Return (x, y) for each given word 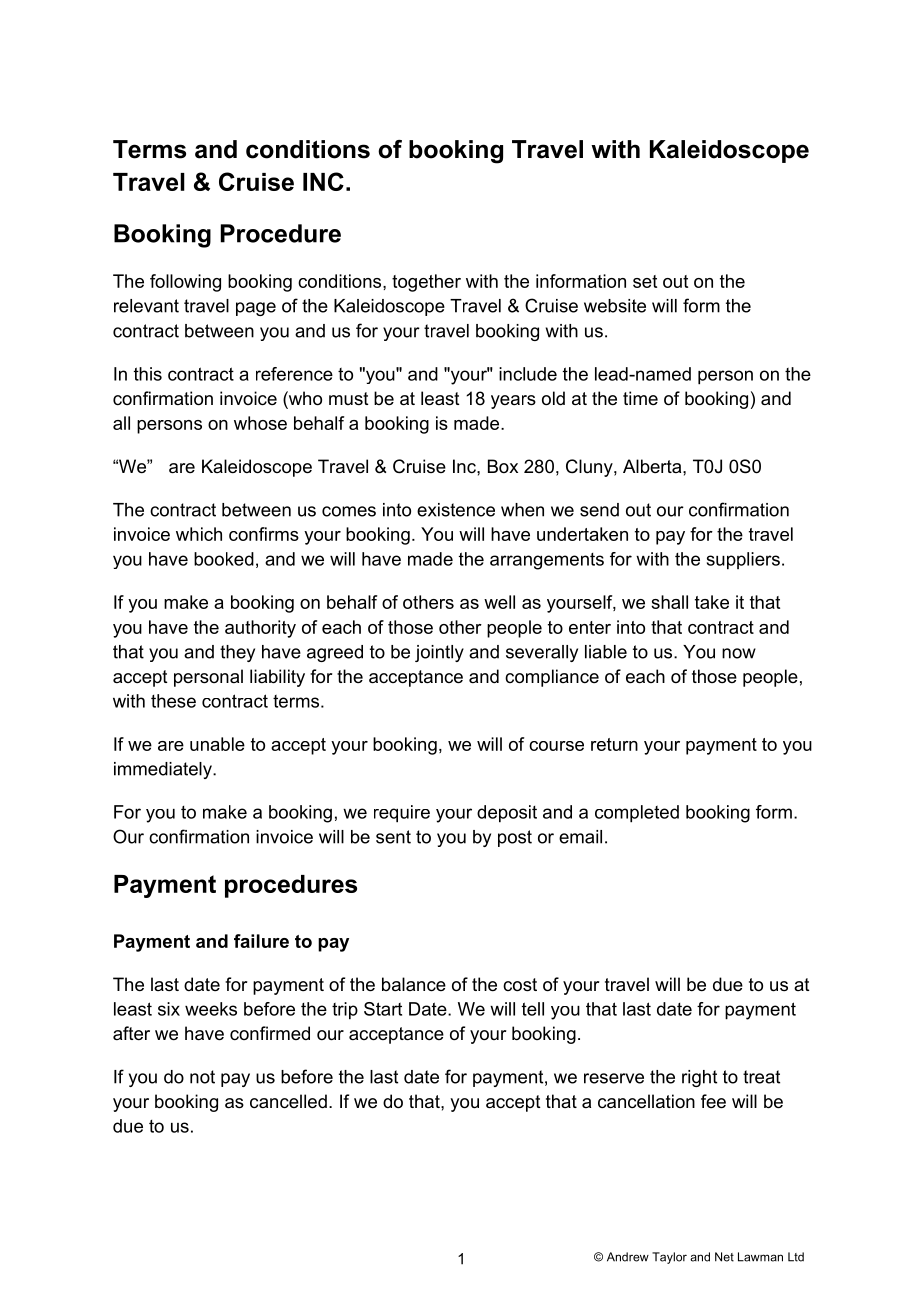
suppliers (743, 561)
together (426, 283)
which (199, 534)
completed (637, 814)
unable (217, 744)
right (699, 1078)
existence (456, 510)
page (256, 309)
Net (724, 1257)
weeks (211, 1009)
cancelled (288, 1101)
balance (414, 984)
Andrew (628, 1257)
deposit (507, 814)
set (645, 281)
